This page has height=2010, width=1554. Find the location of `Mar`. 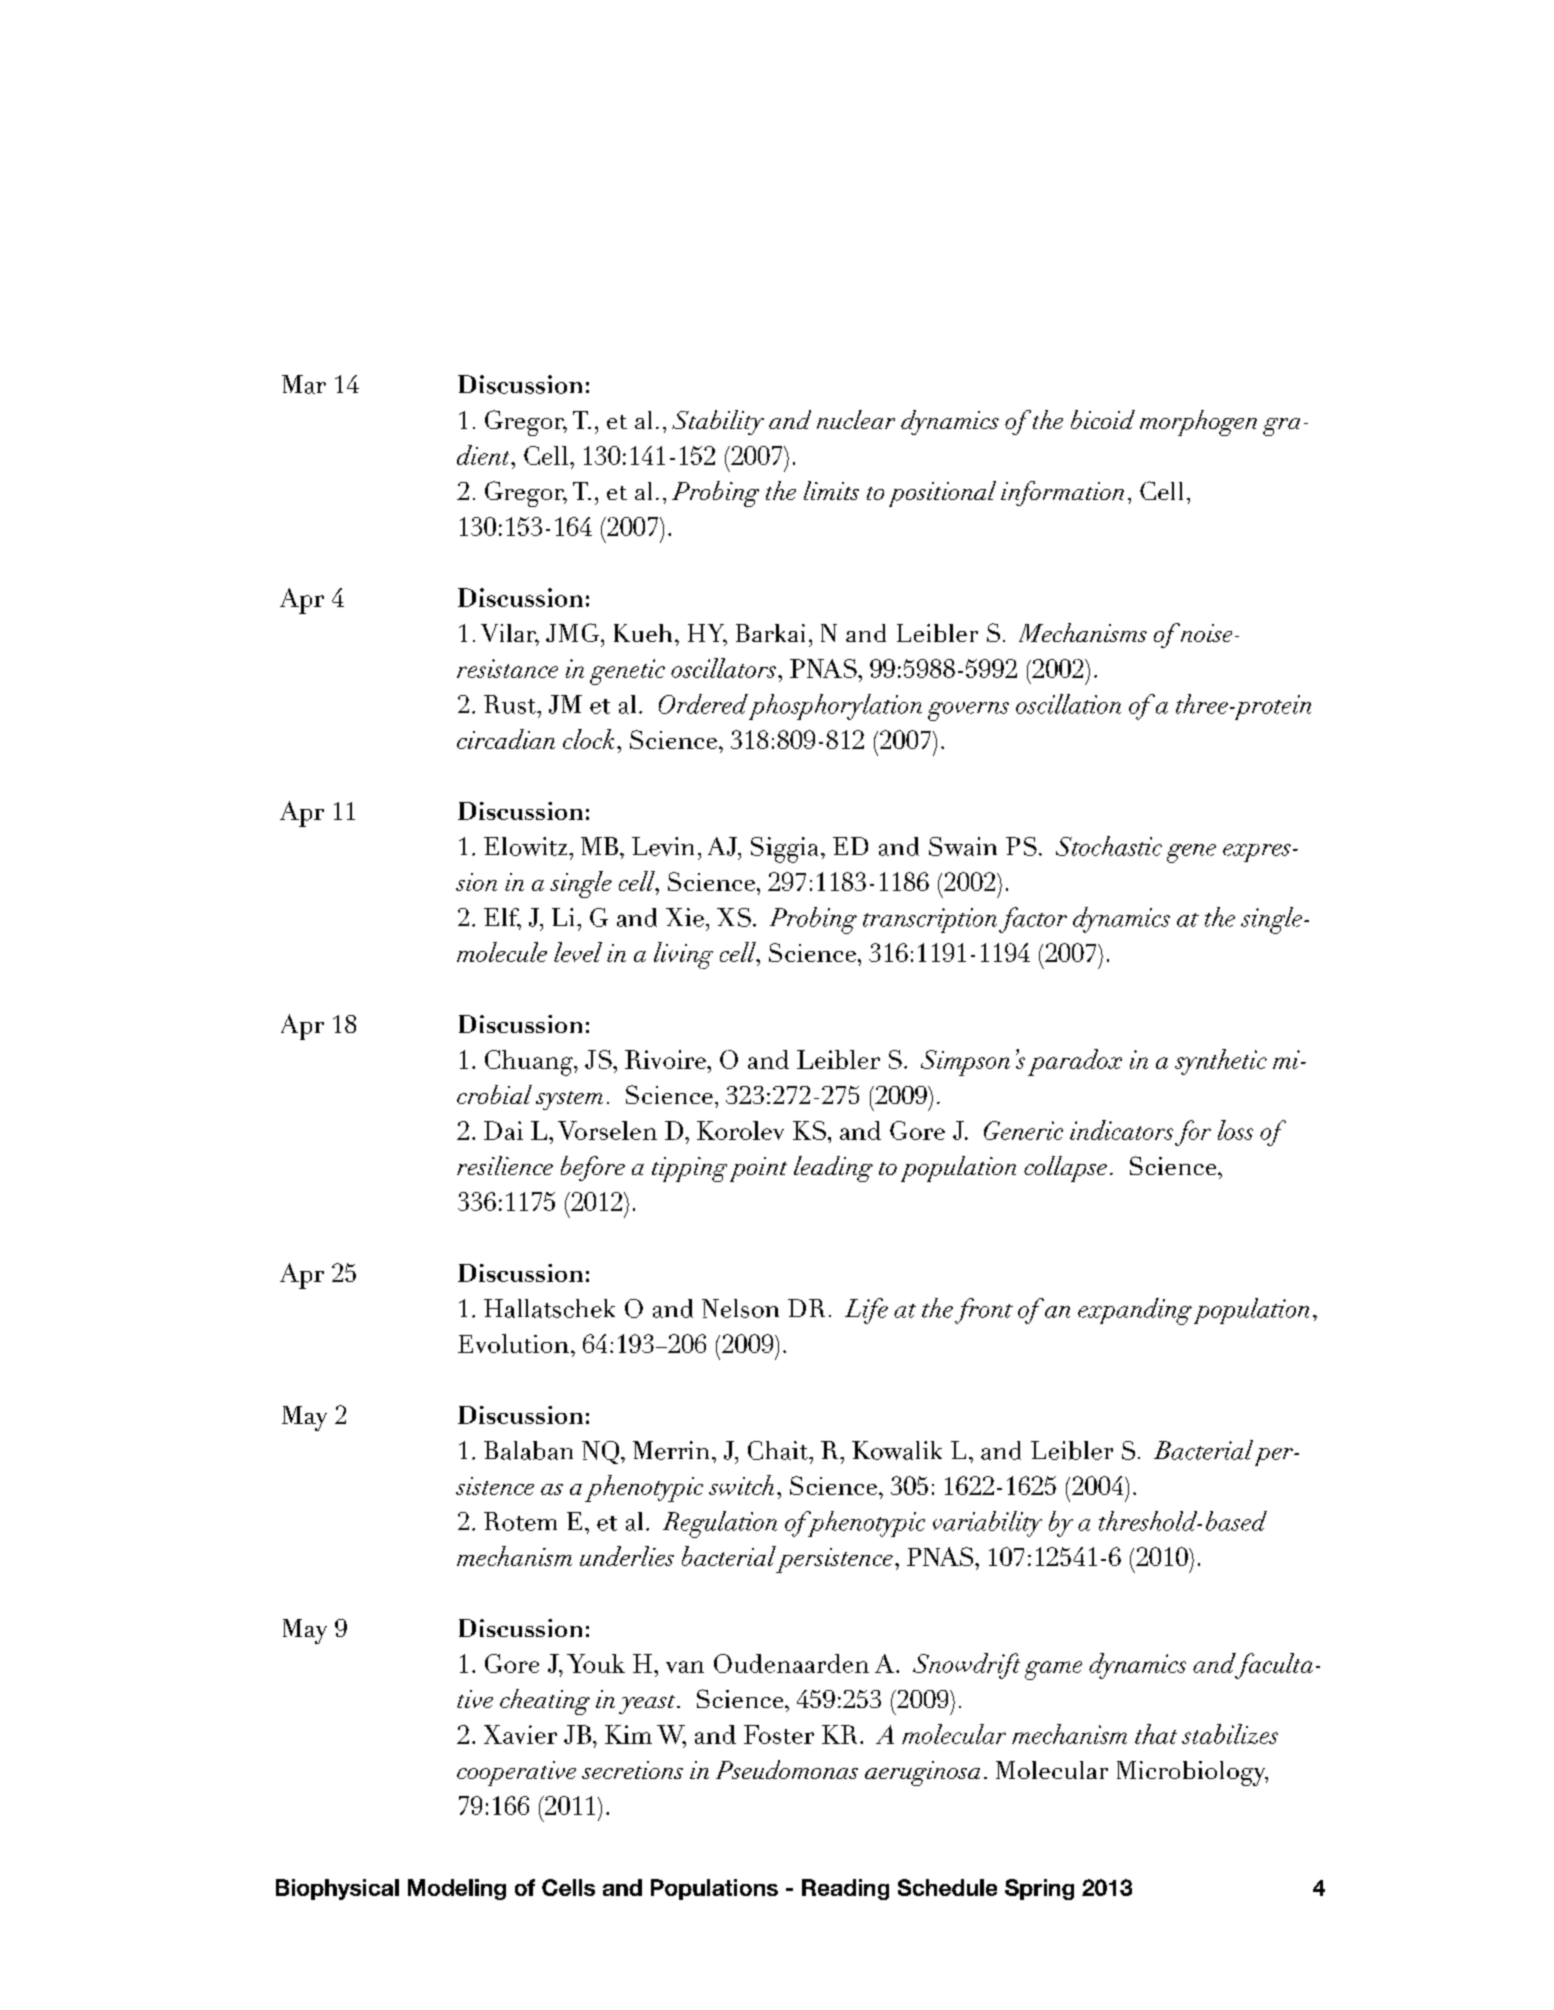

Mar is located at coordinates (304, 384).
